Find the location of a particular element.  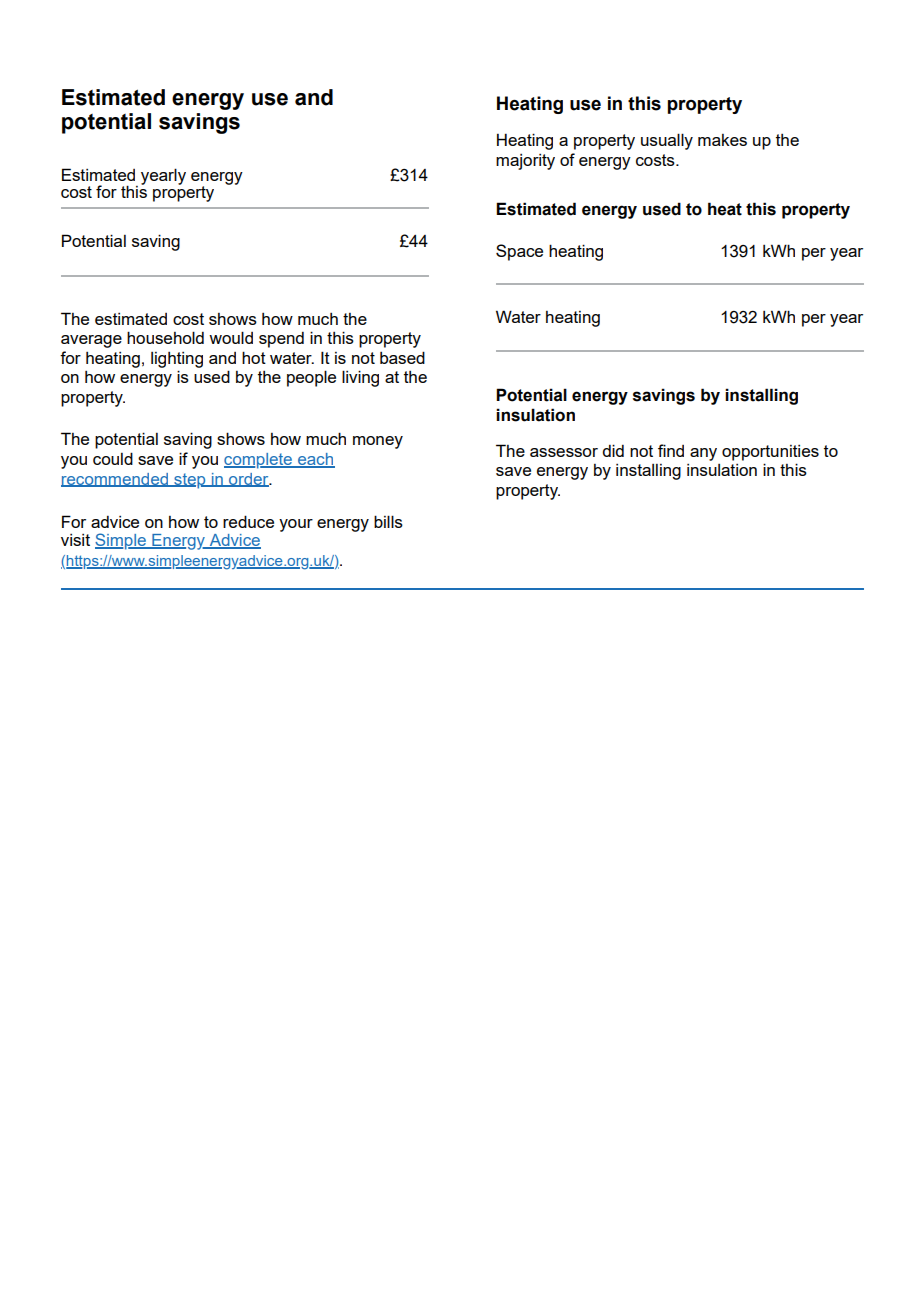

Space is located at coordinates (519, 252).
